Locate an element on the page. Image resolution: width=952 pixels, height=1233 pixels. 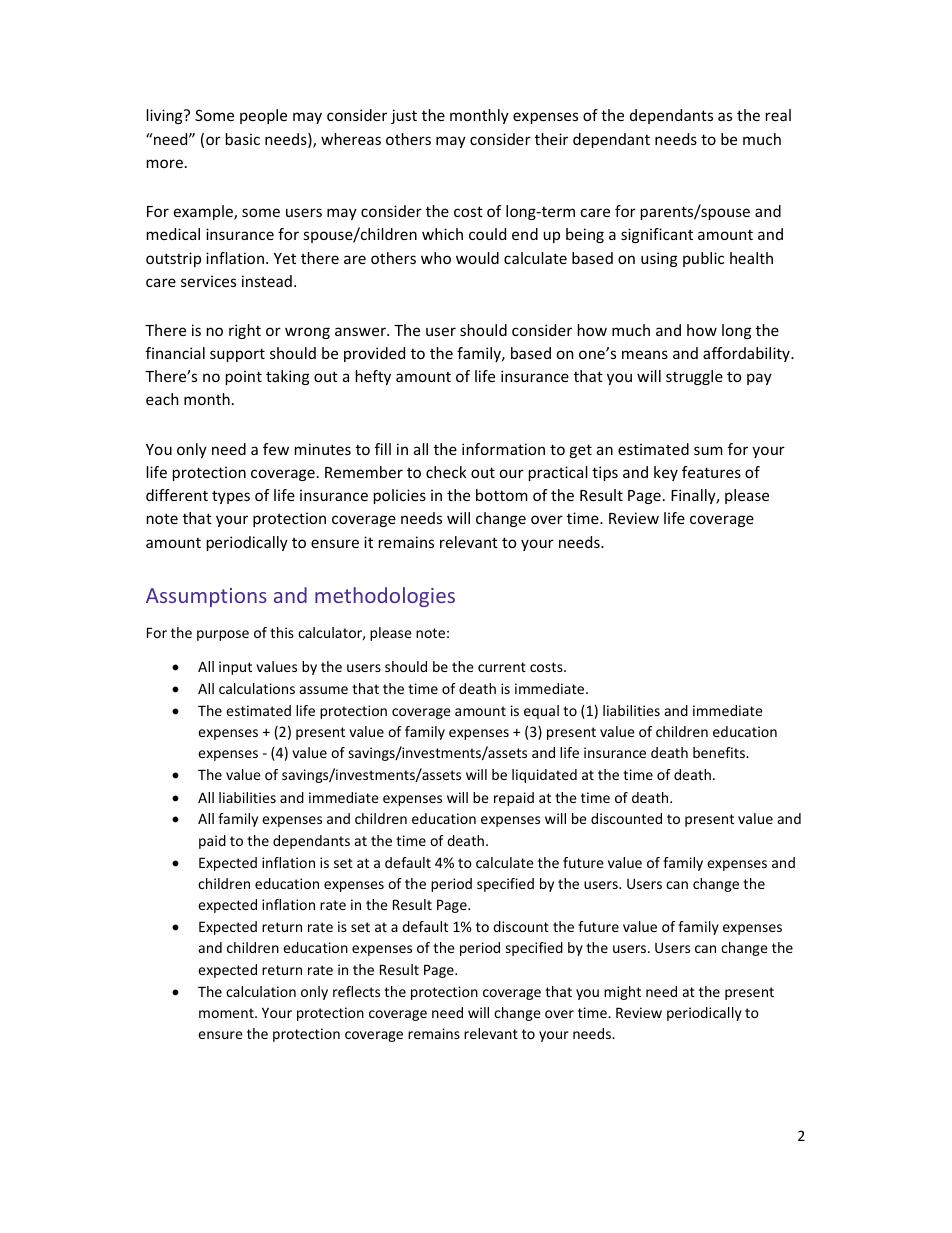
few is located at coordinates (276, 449).
